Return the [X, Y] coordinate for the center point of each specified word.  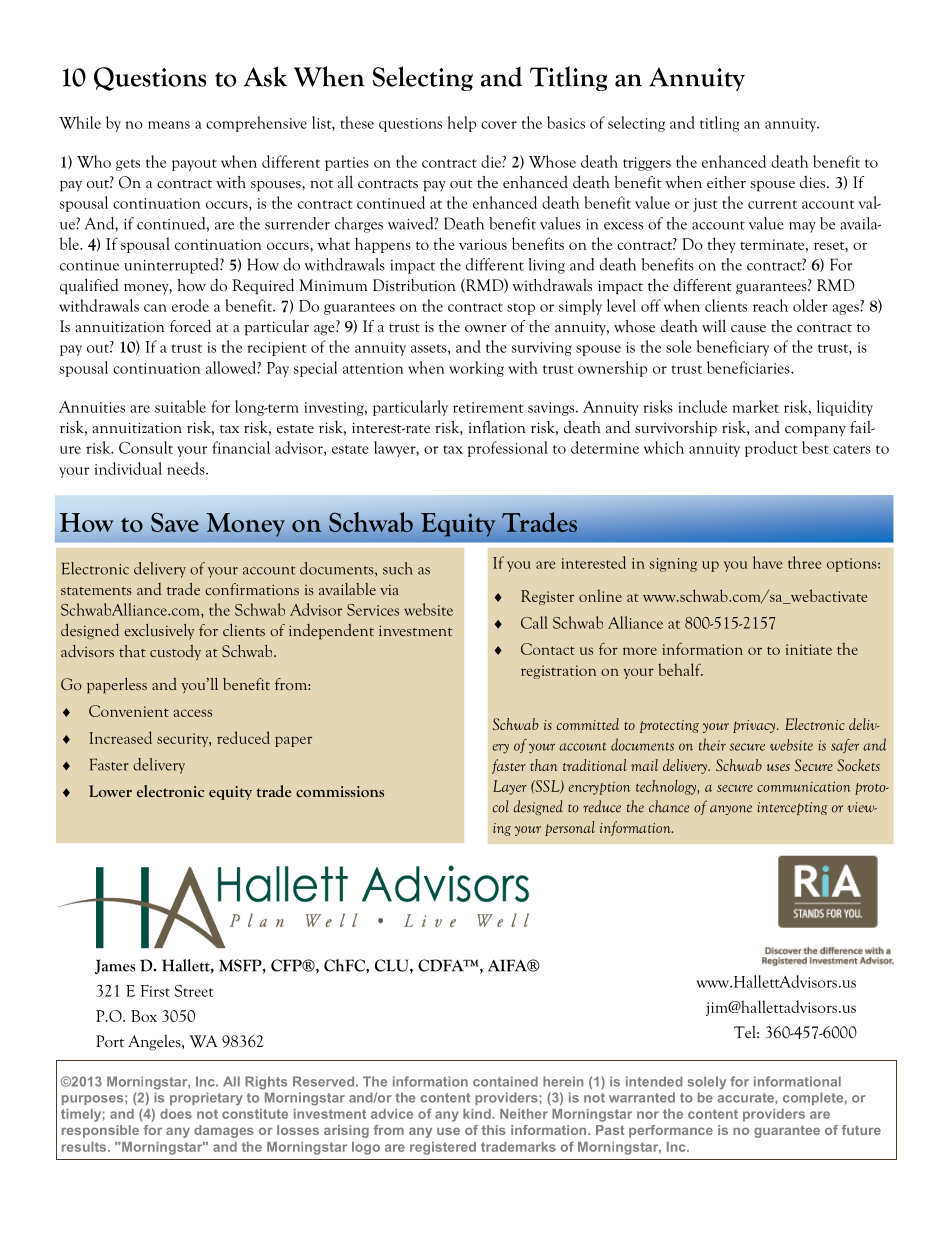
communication [804, 786]
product [771, 449]
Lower [110, 791]
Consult [146, 447]
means [169, 125]
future [861, 1130]
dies [814, 182]
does [176, 1114]
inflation [497, 427]
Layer [510, 787]
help [462, 124]
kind [478, 1114]
